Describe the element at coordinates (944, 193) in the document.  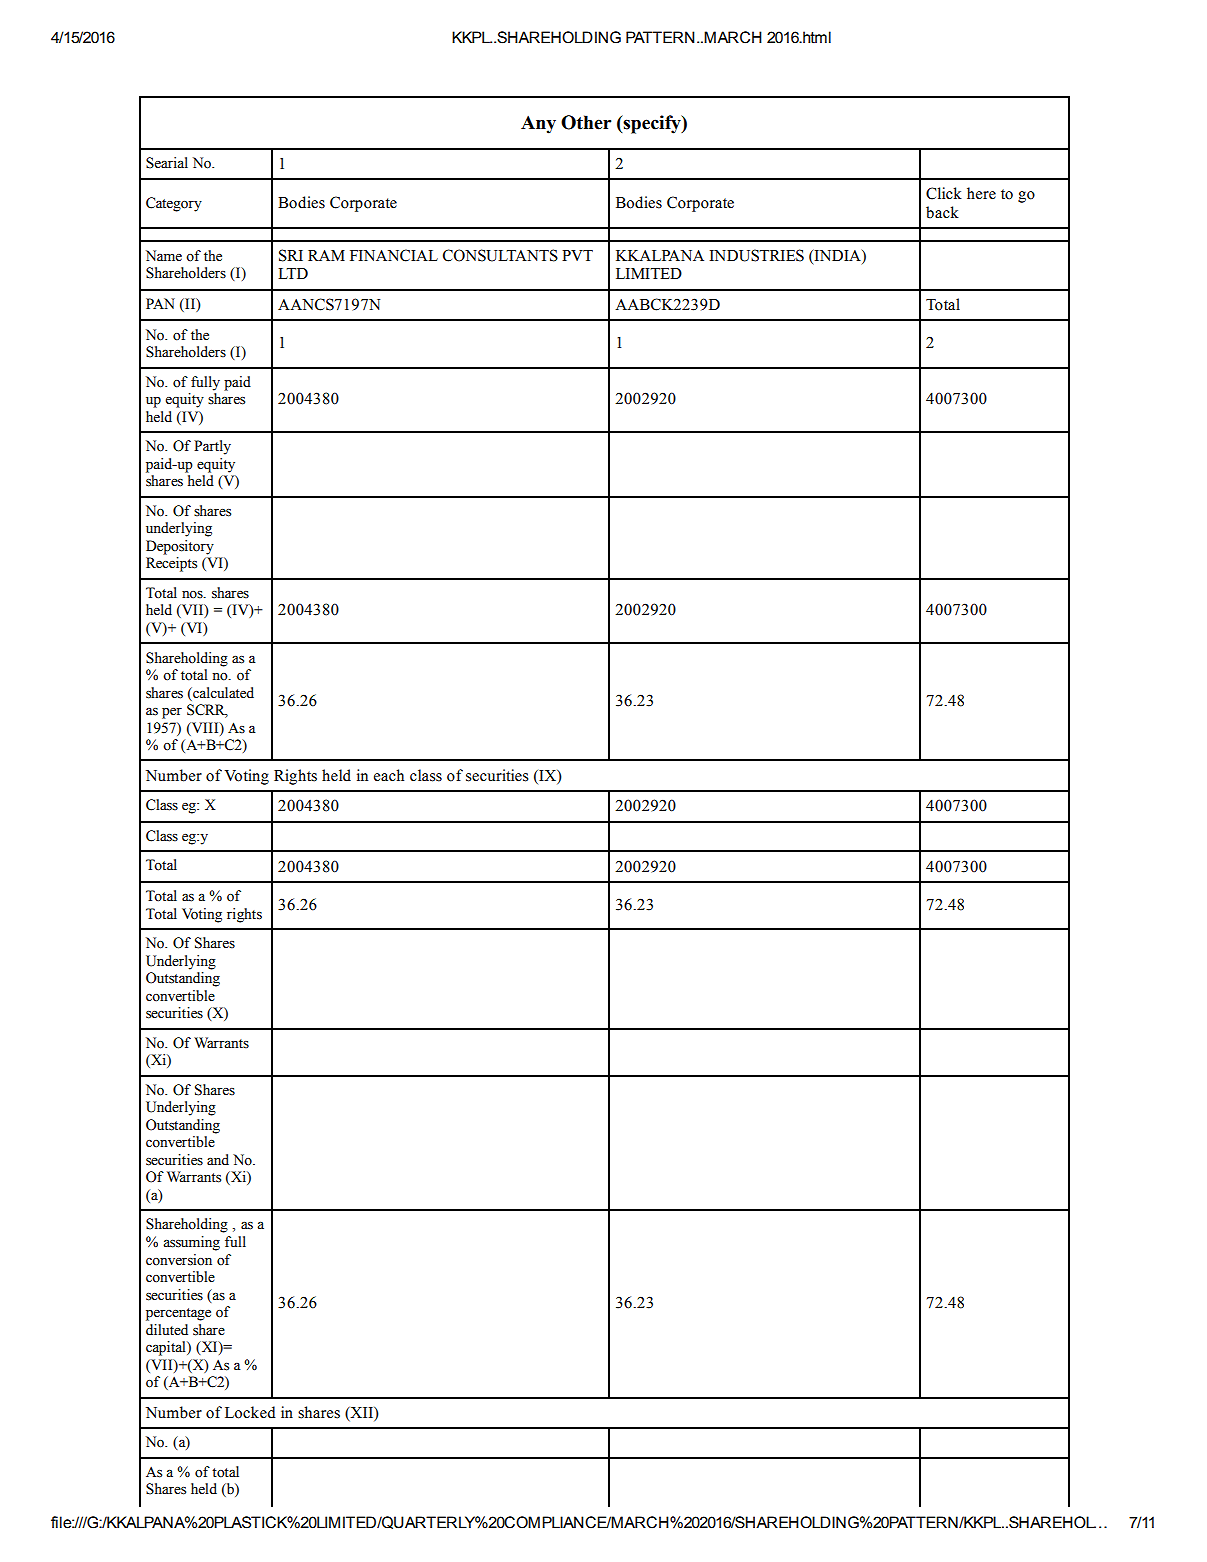
I see `Click` at that location.
